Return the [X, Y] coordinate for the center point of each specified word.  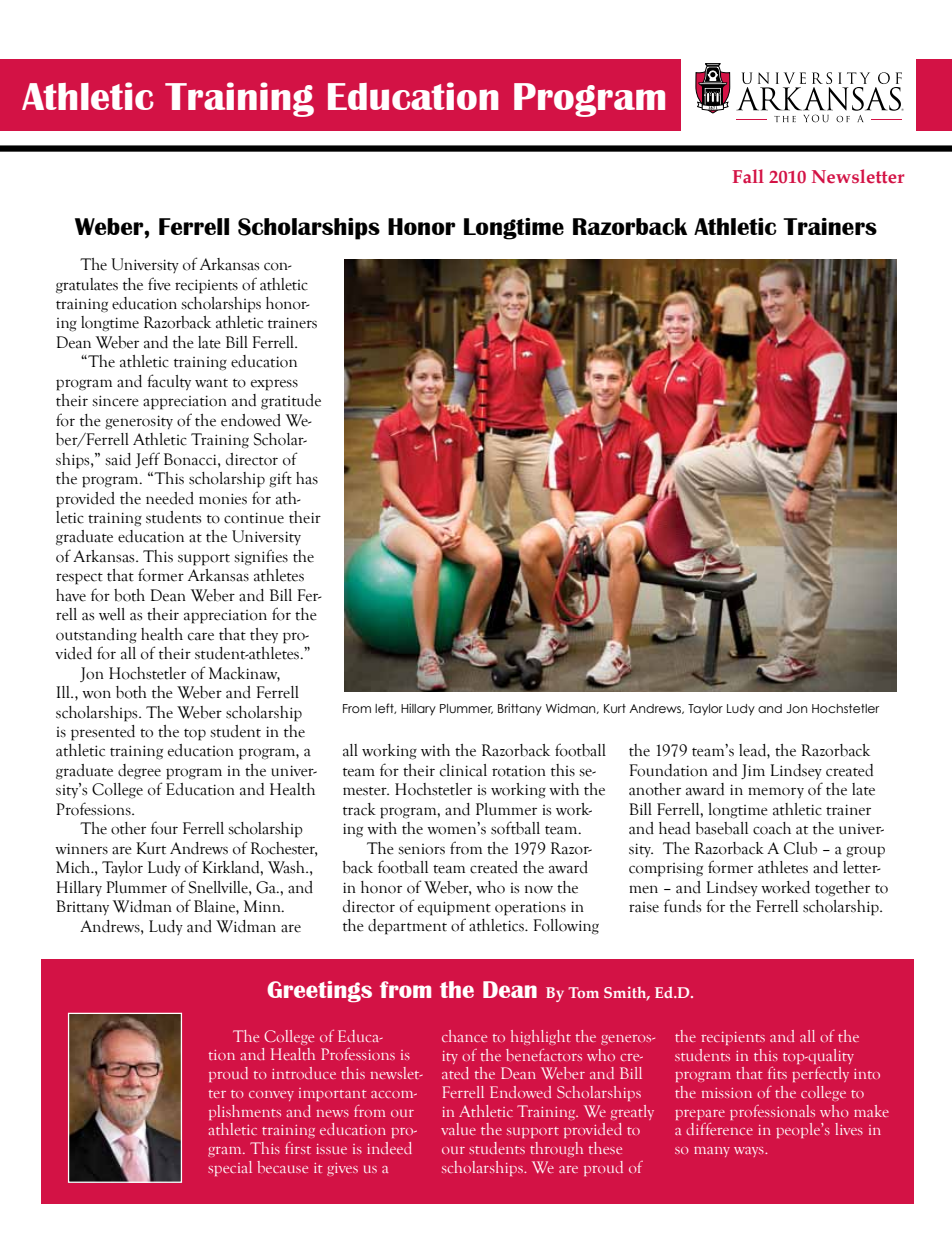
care [201, 636]
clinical [463, 770]
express [274, 385]
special [230, 1168]
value [458, 1129]
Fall [748, 176]
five [159, 284]
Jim [753, 771]
